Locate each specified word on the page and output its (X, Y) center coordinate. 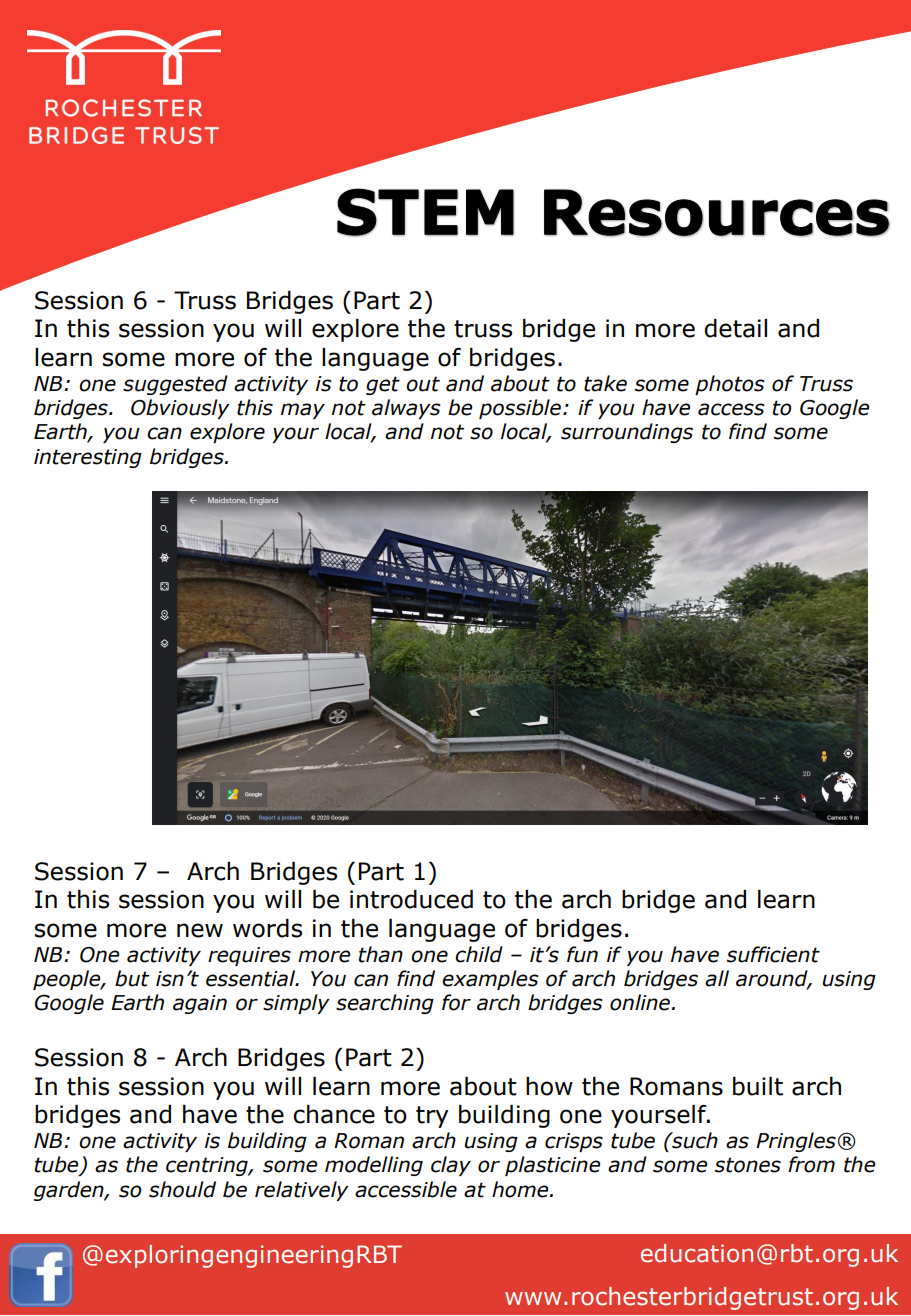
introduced (411, 899)
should (182, 1189)
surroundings (627, 433)
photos (729, 385)
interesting (88, 458)
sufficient (773, 954)
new (200, 930)
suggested (175, 385)
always (406, 409)
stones (748, 1165)
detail (735, 328)
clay (451, 1166)
